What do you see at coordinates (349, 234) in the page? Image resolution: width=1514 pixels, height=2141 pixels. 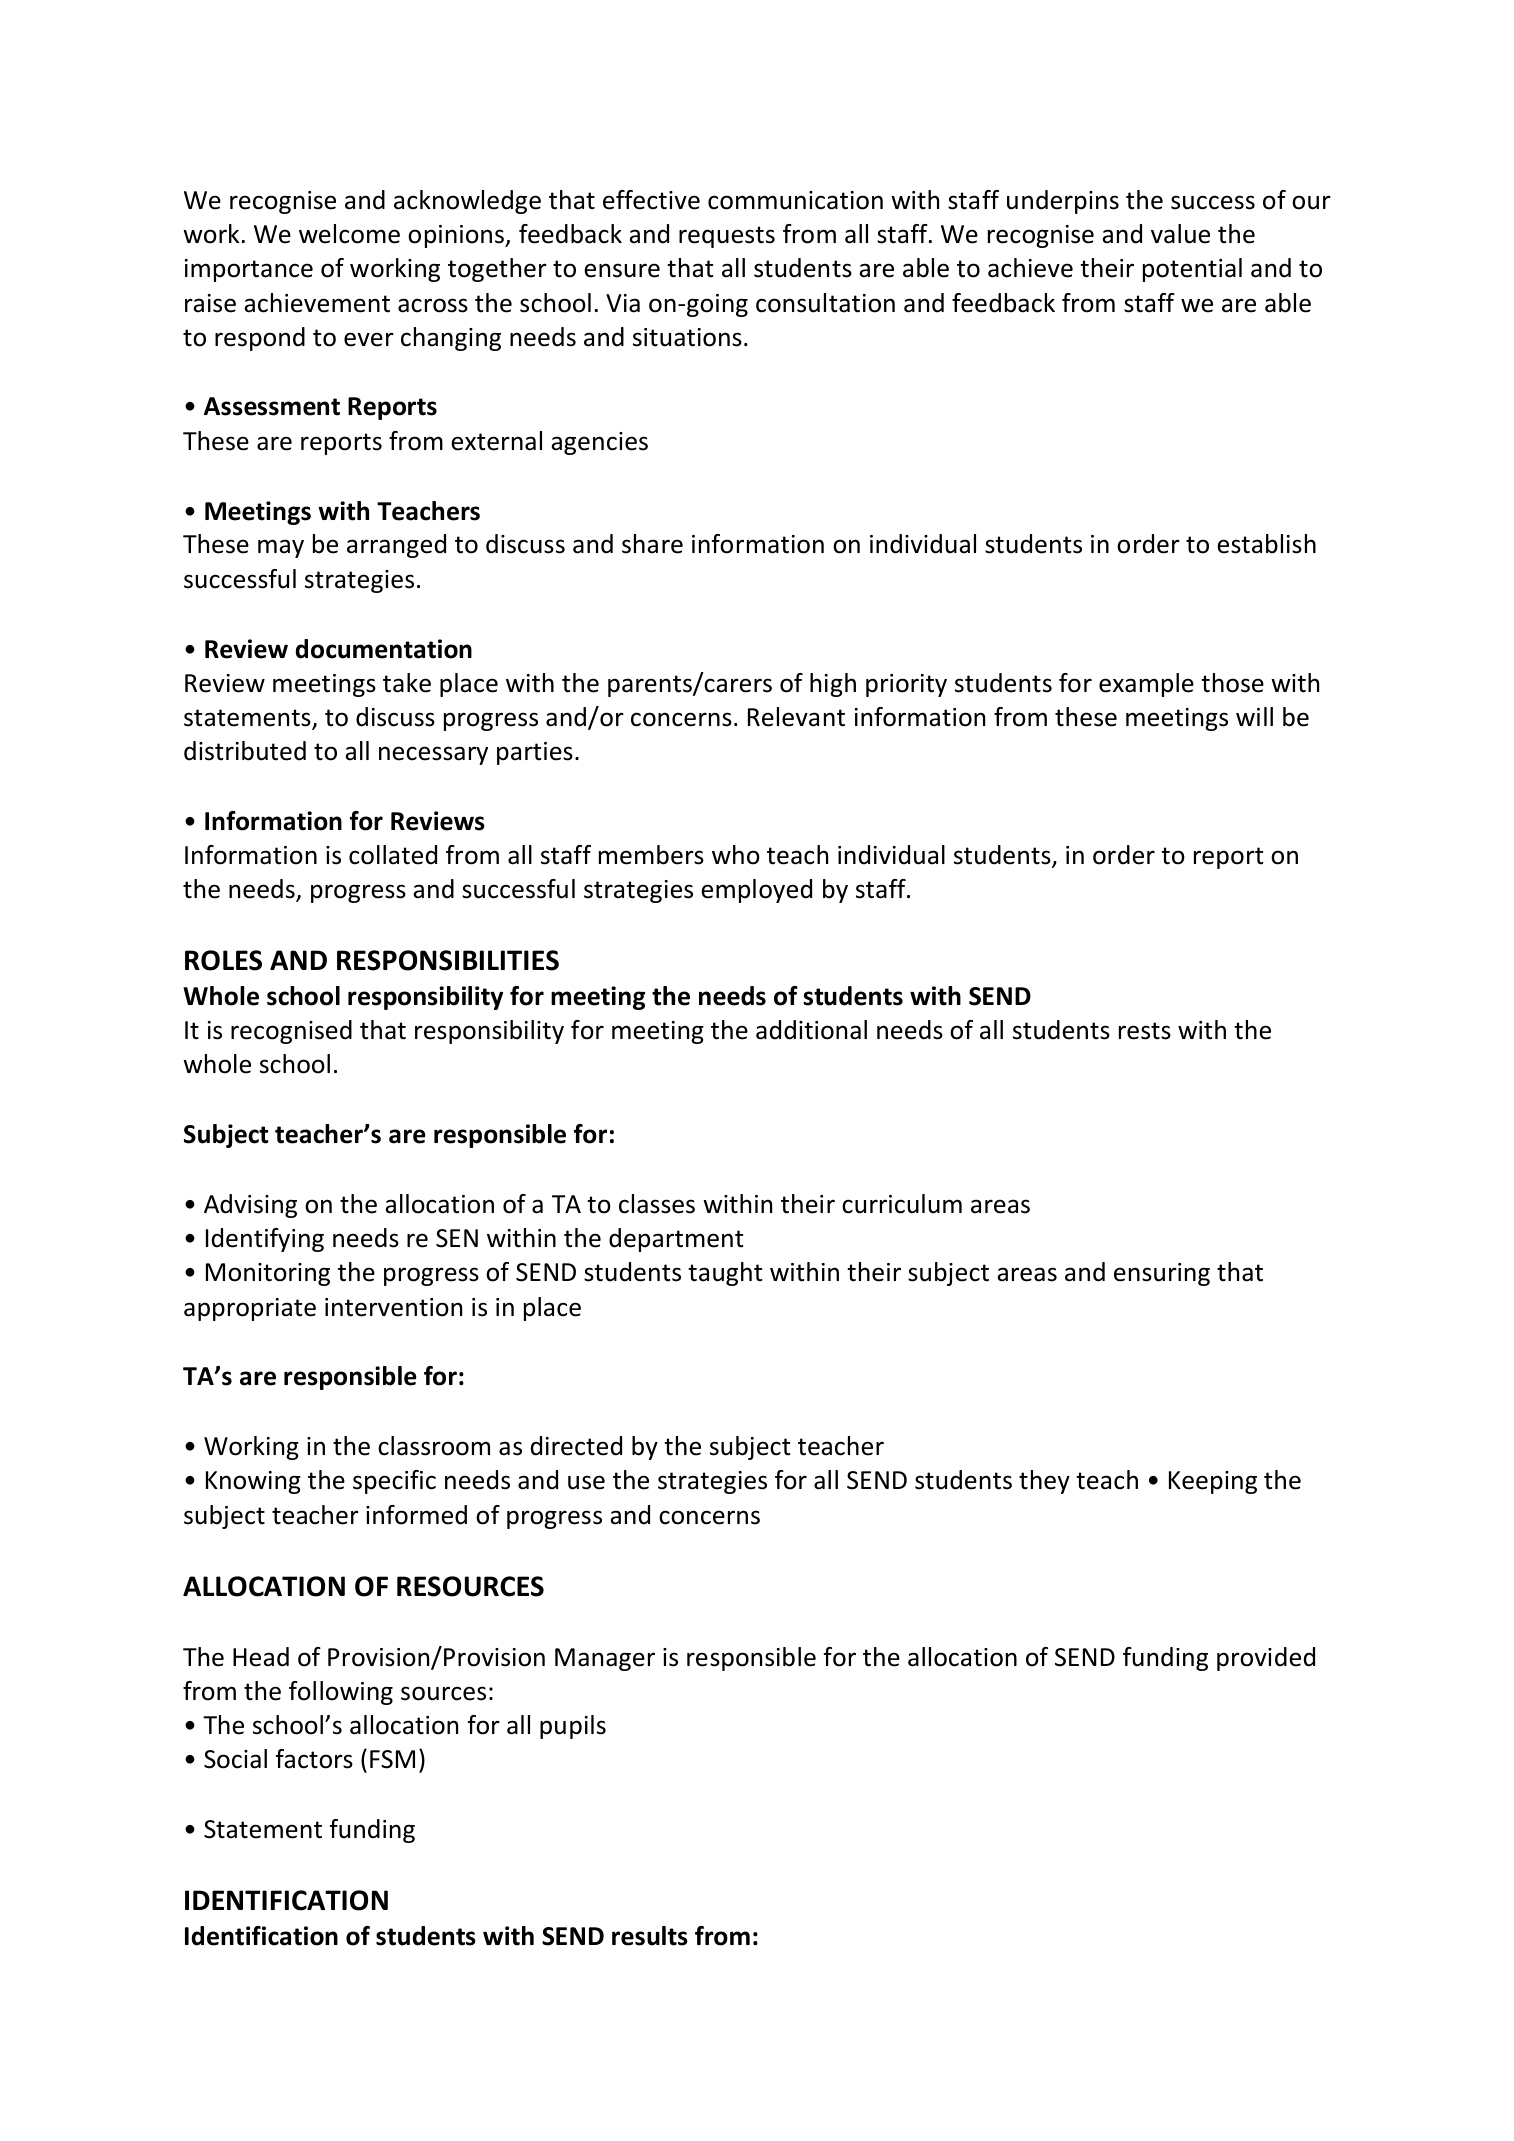 I see `welcome` at bounding box center [349, 234].
